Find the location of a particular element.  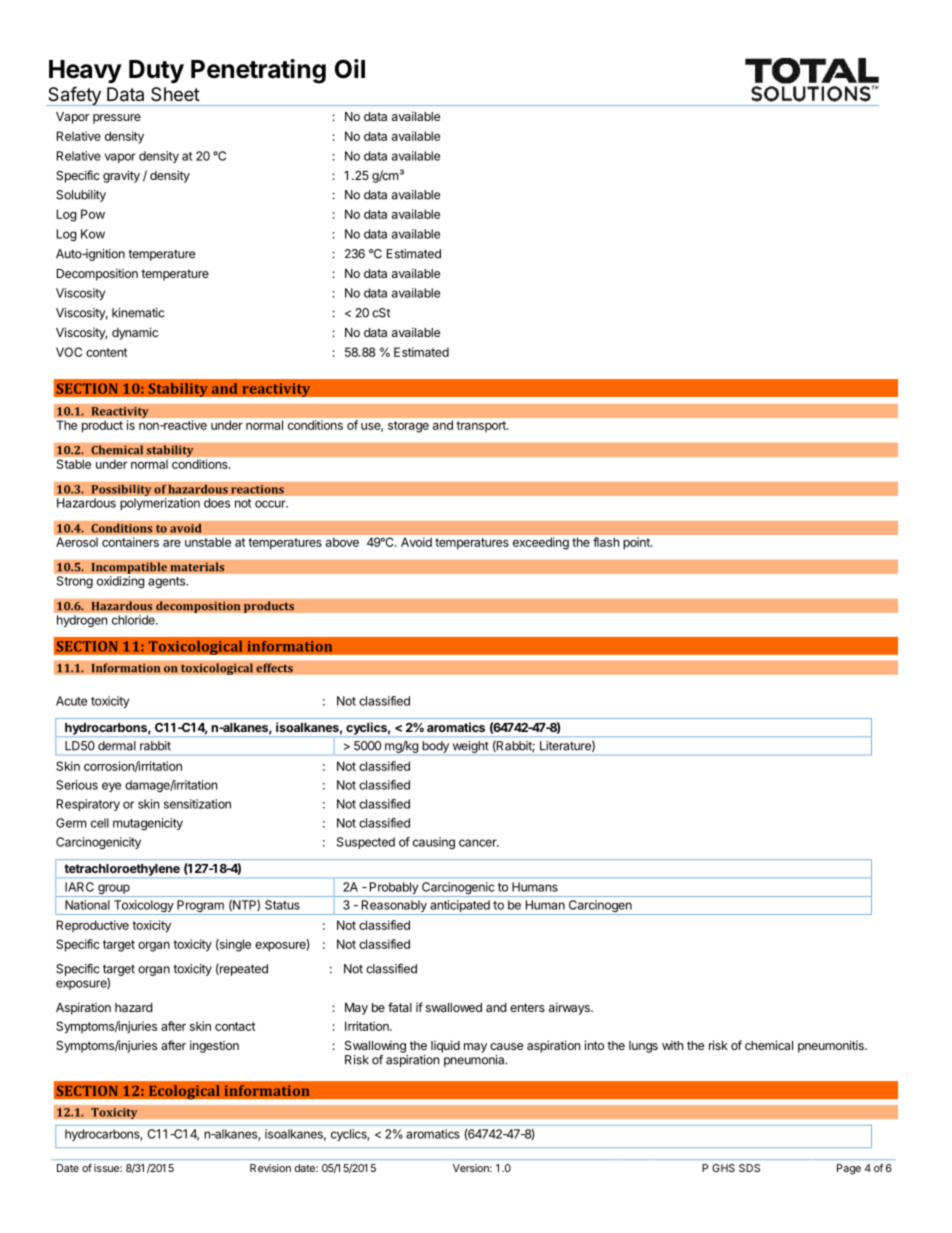

Revision is located at coordinates (270, 1168).
